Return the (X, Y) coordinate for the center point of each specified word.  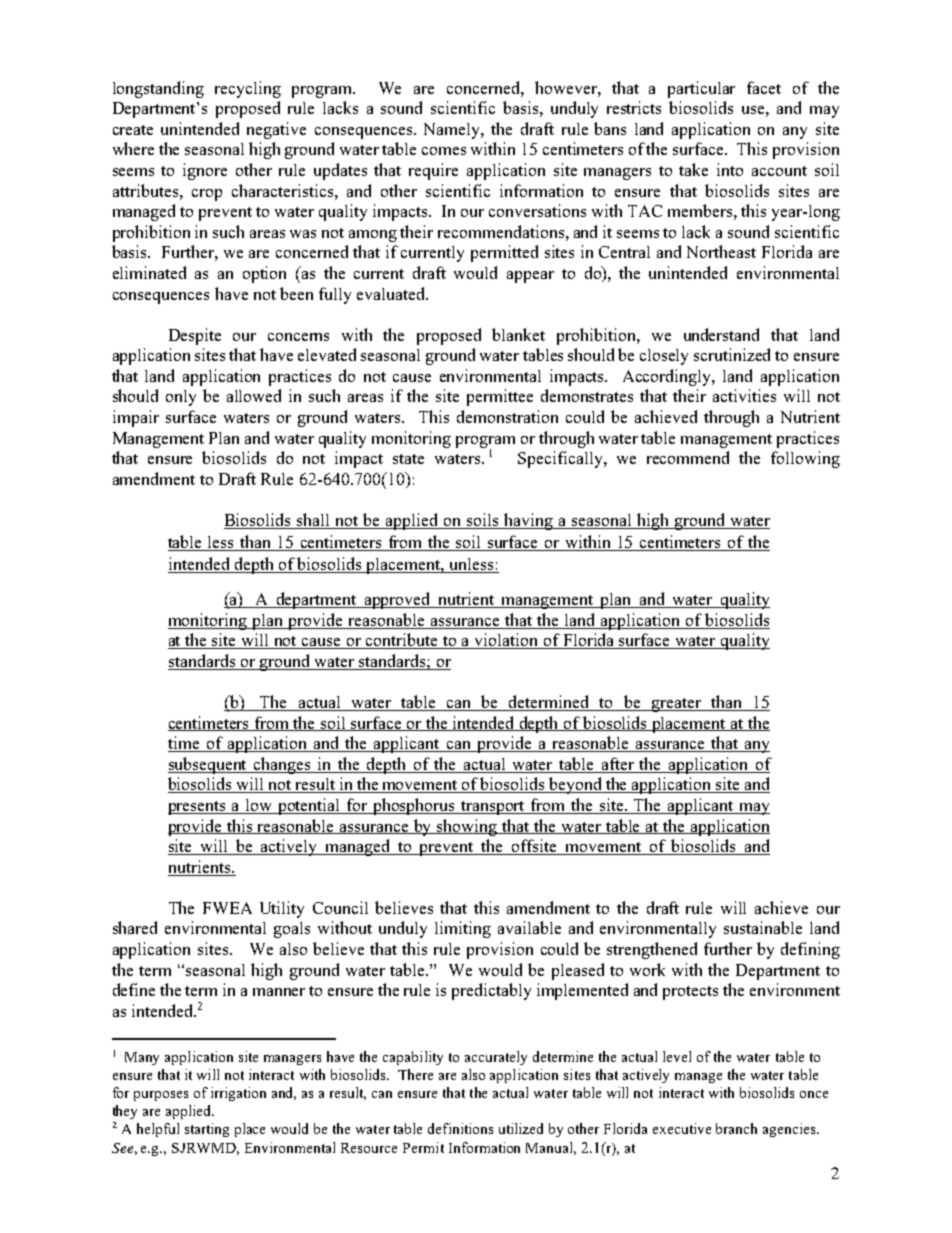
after (618, 763)
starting (207, 1130)
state (408, 459)
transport (494, 808)
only (181, 398)
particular (701, 89)
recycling (248, 89)
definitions (460, 1128)
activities (744, 395)
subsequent (209, 765)
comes (444, 151)
